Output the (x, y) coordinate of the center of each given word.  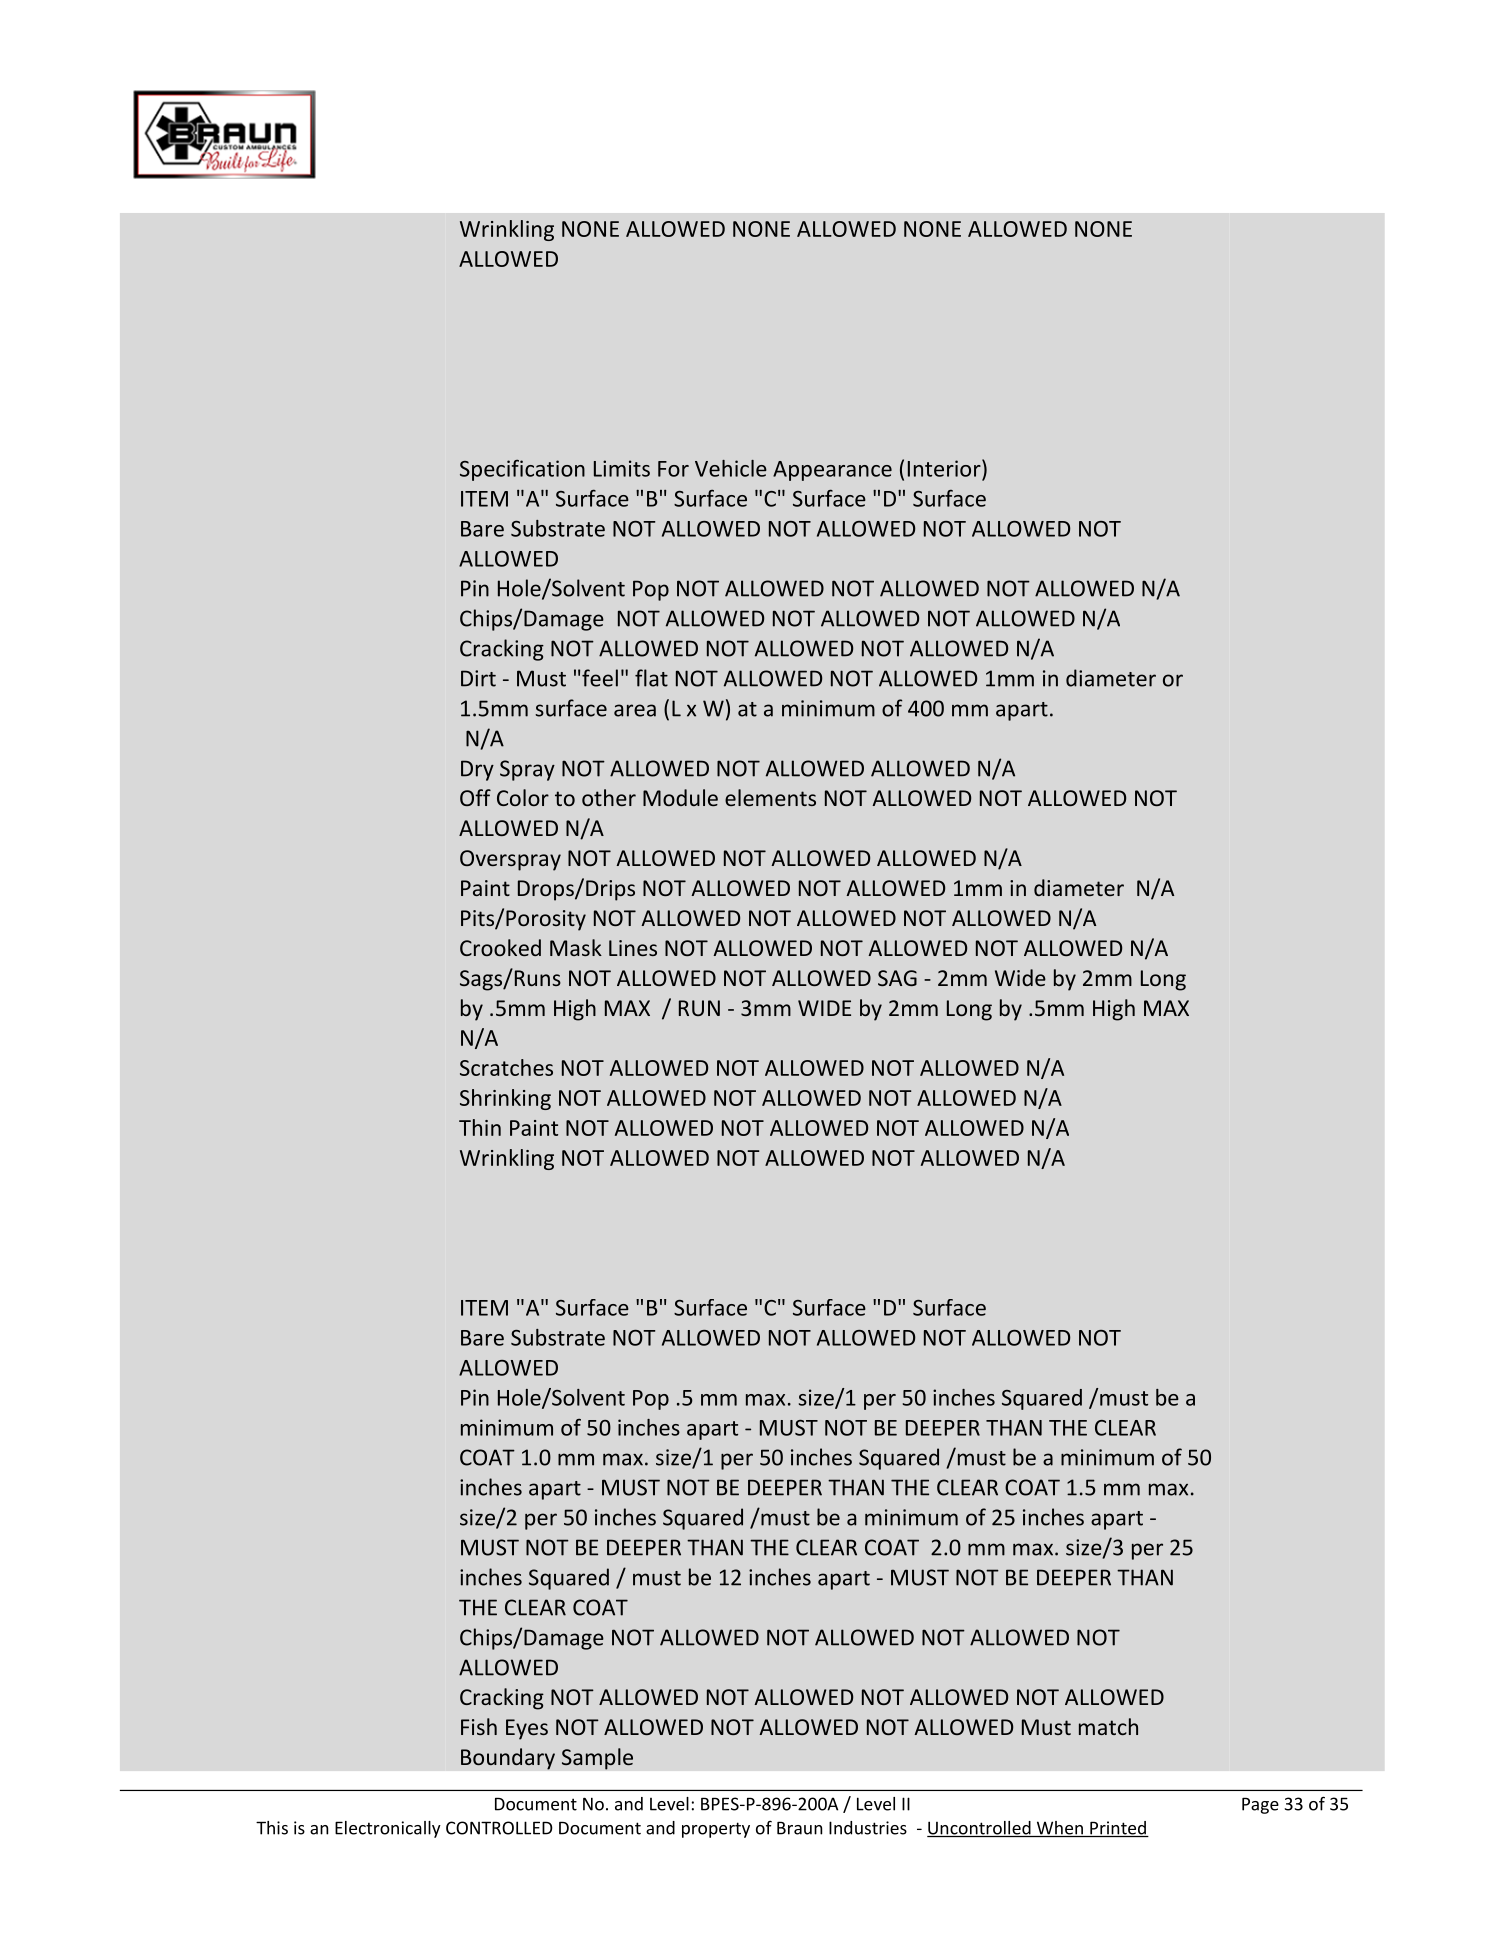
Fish (479, 1726)
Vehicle (731, 468)
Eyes (527, 1729)
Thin (480, 1127)
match (1108, 1726)
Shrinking (505, 1099)
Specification (522, 470)
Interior (945, 468)
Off (475, 797)
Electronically (388, 1829)
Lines (633, 948)
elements (770, 797)
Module (680, 797)
